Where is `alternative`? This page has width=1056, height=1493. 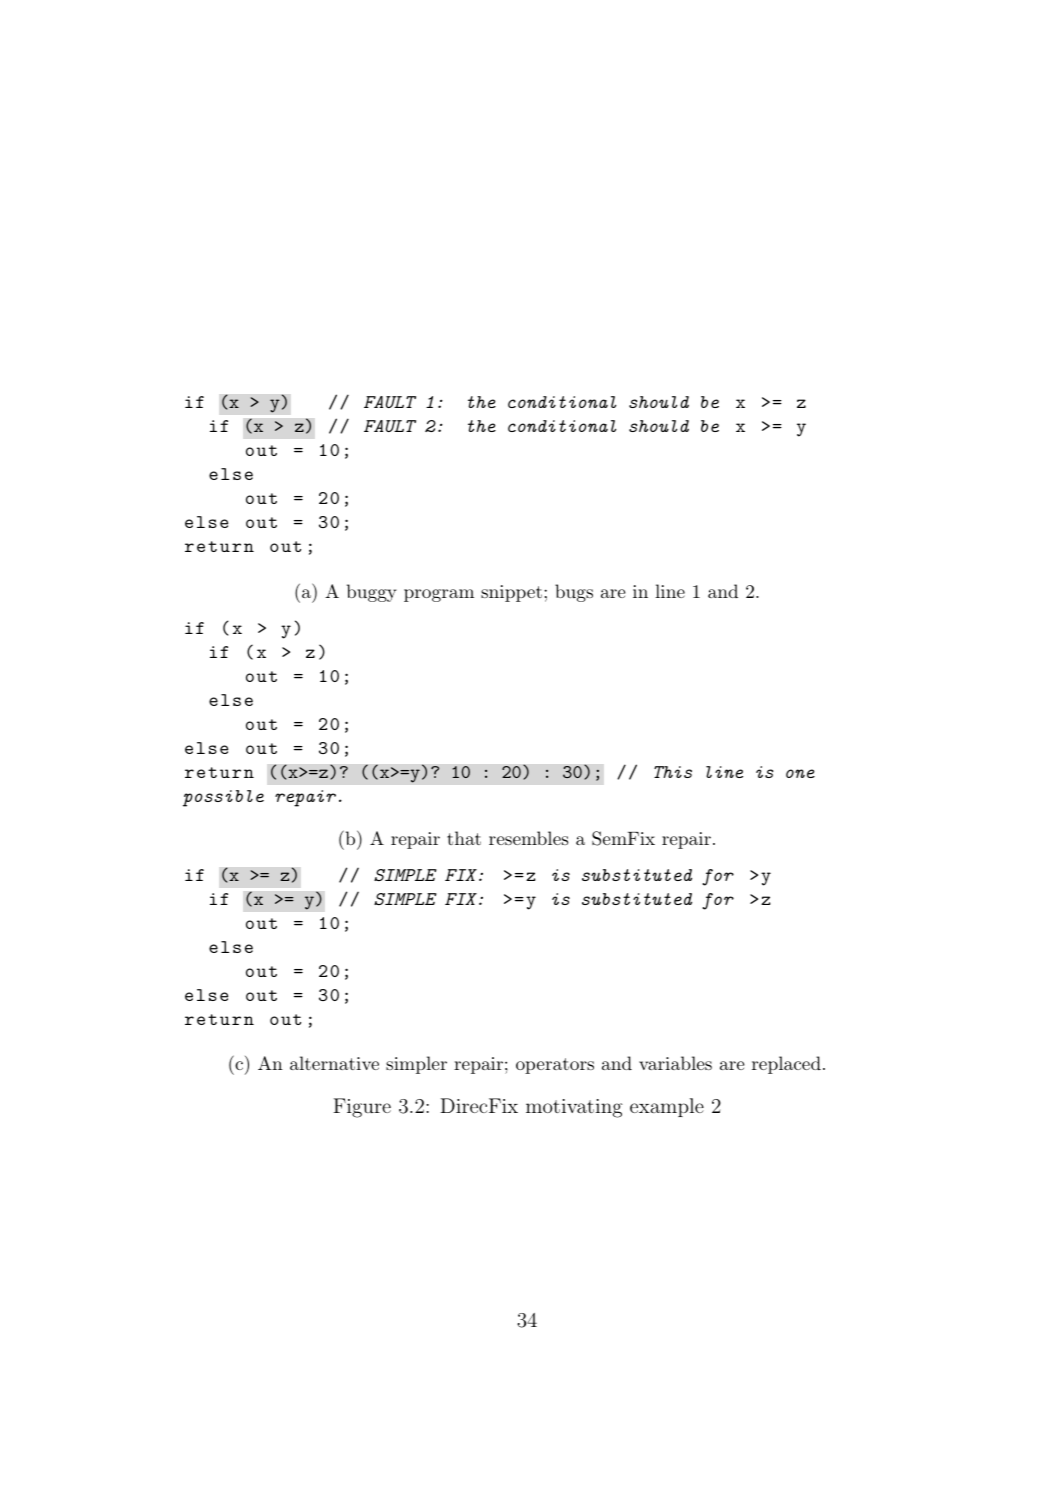 alternative is located at coordinates (334, 1063).
